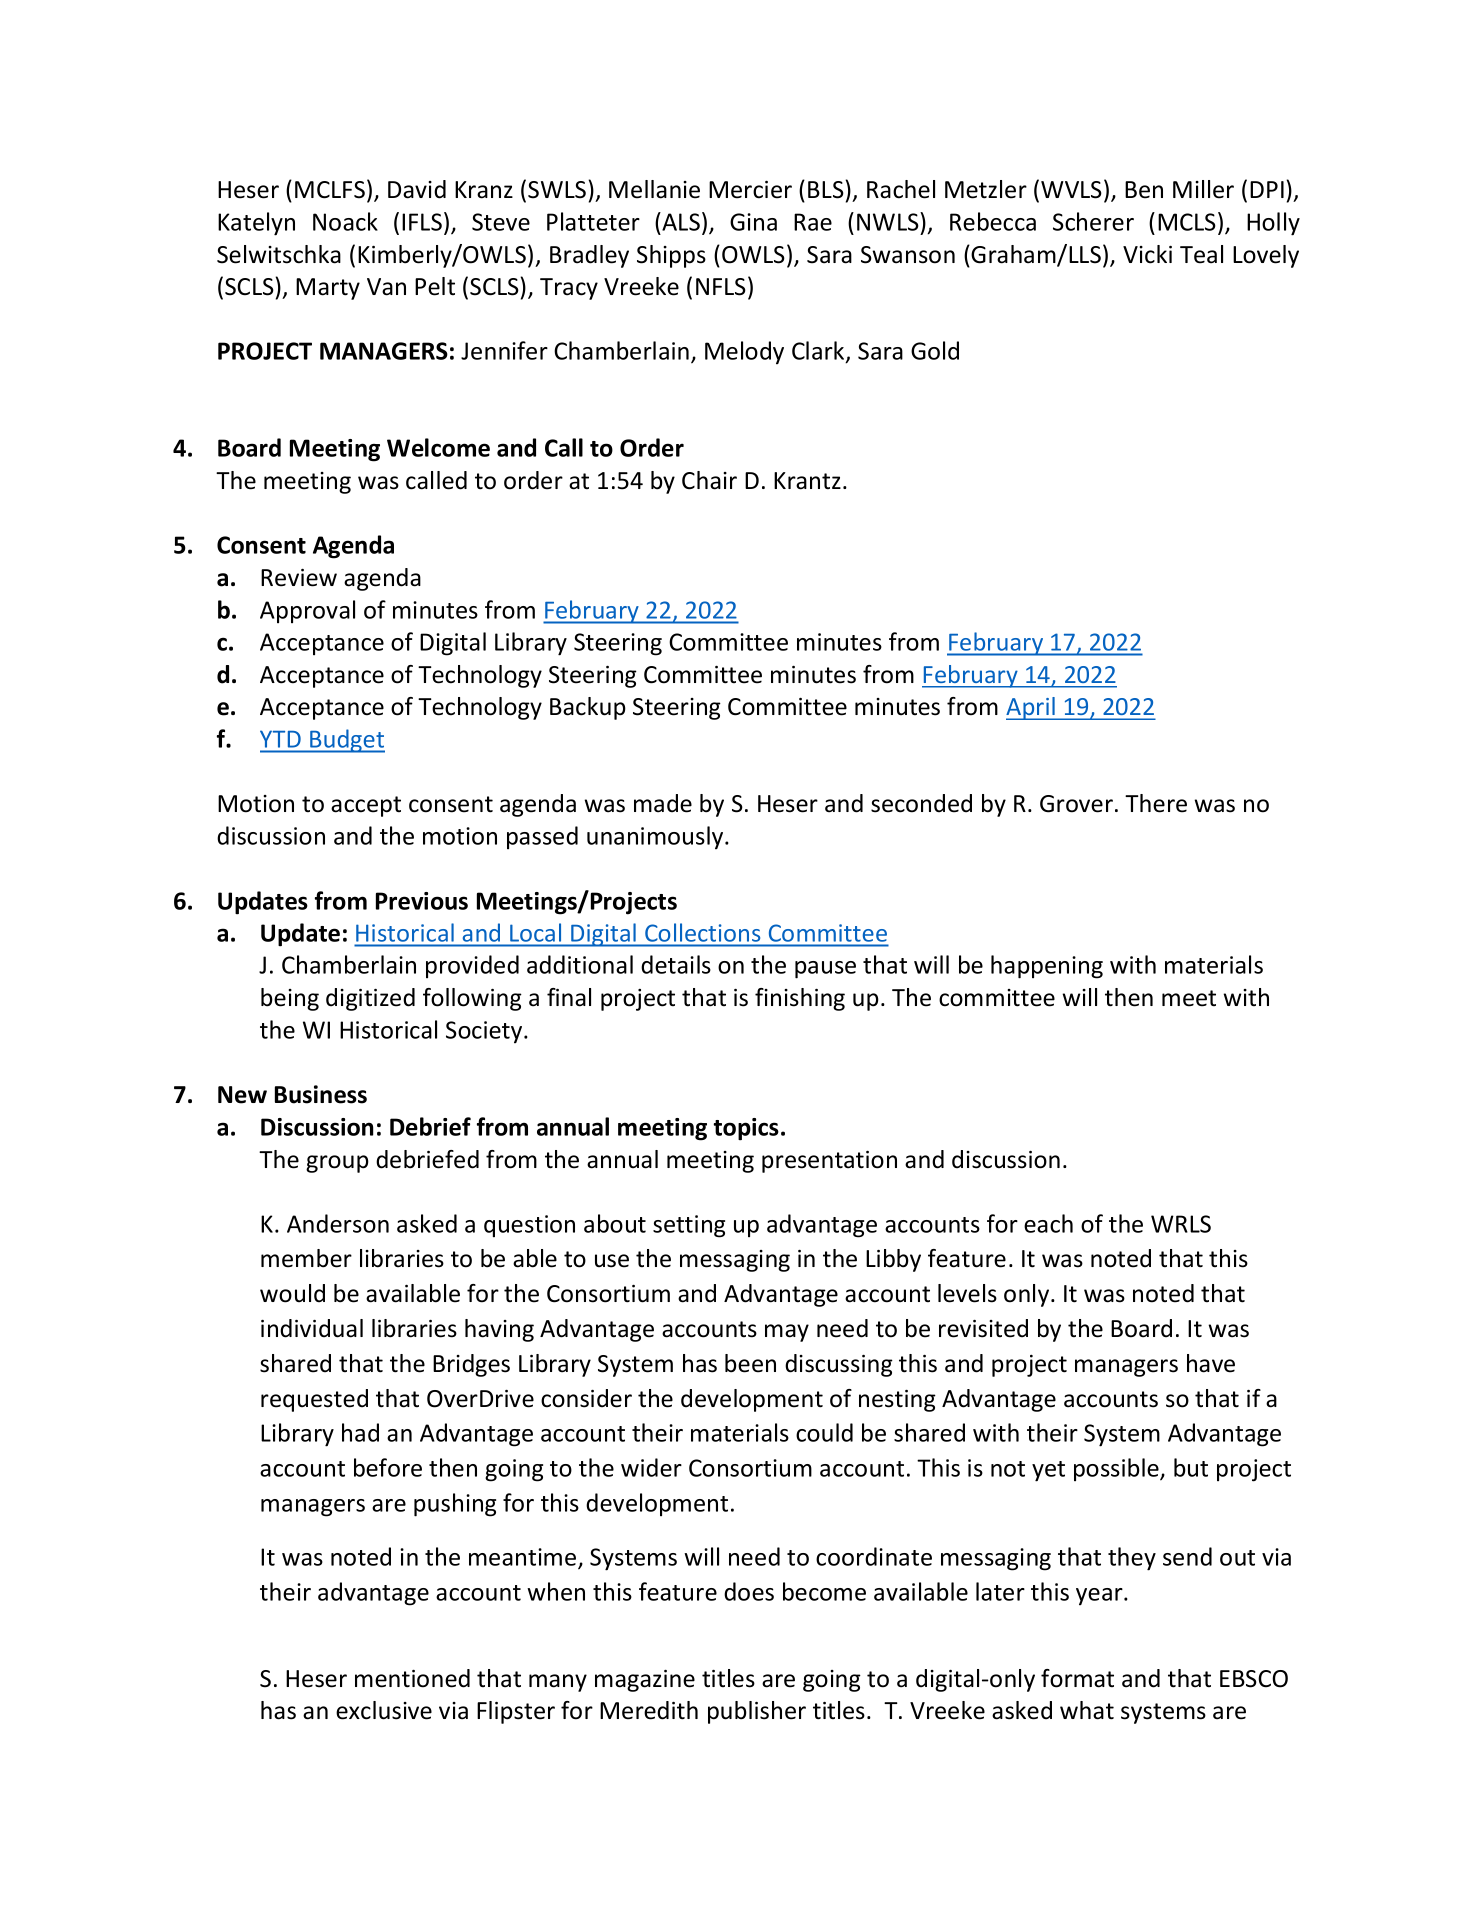  I want to click on Gina, so click(753, 222).
